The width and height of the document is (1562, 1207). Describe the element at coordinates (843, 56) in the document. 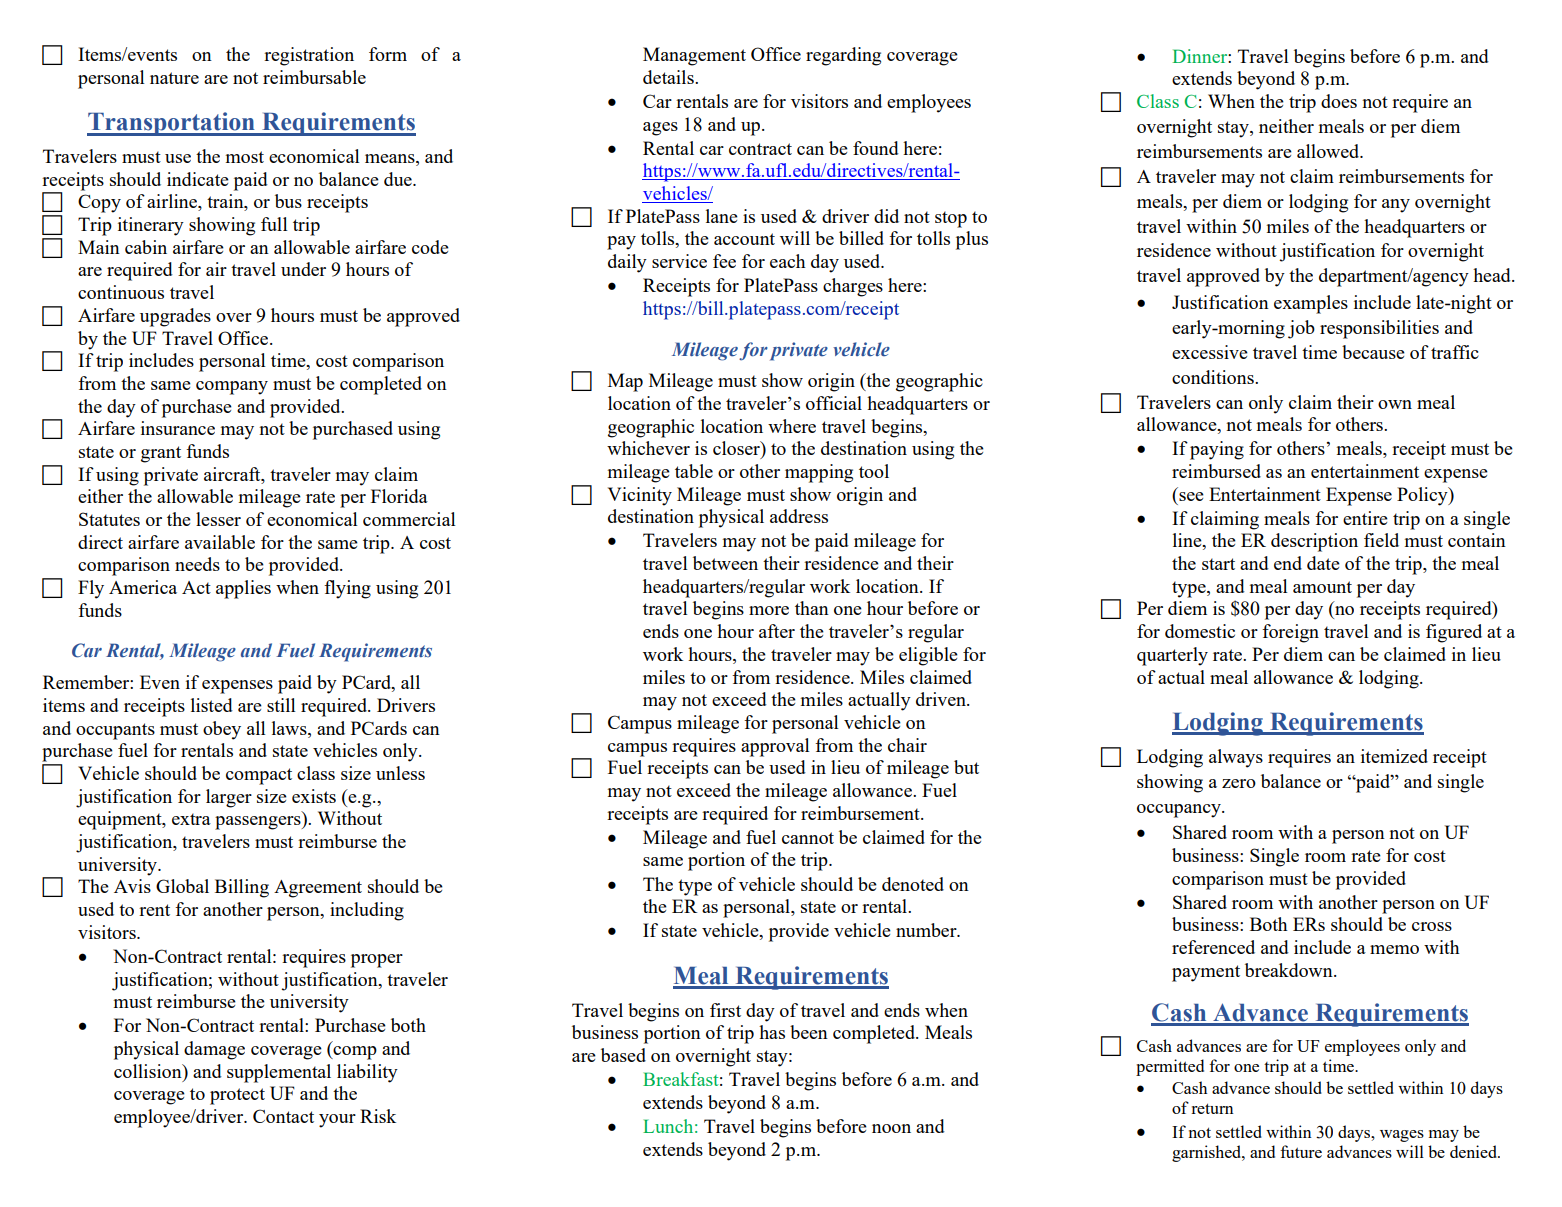

I see `regarding` at that location.
